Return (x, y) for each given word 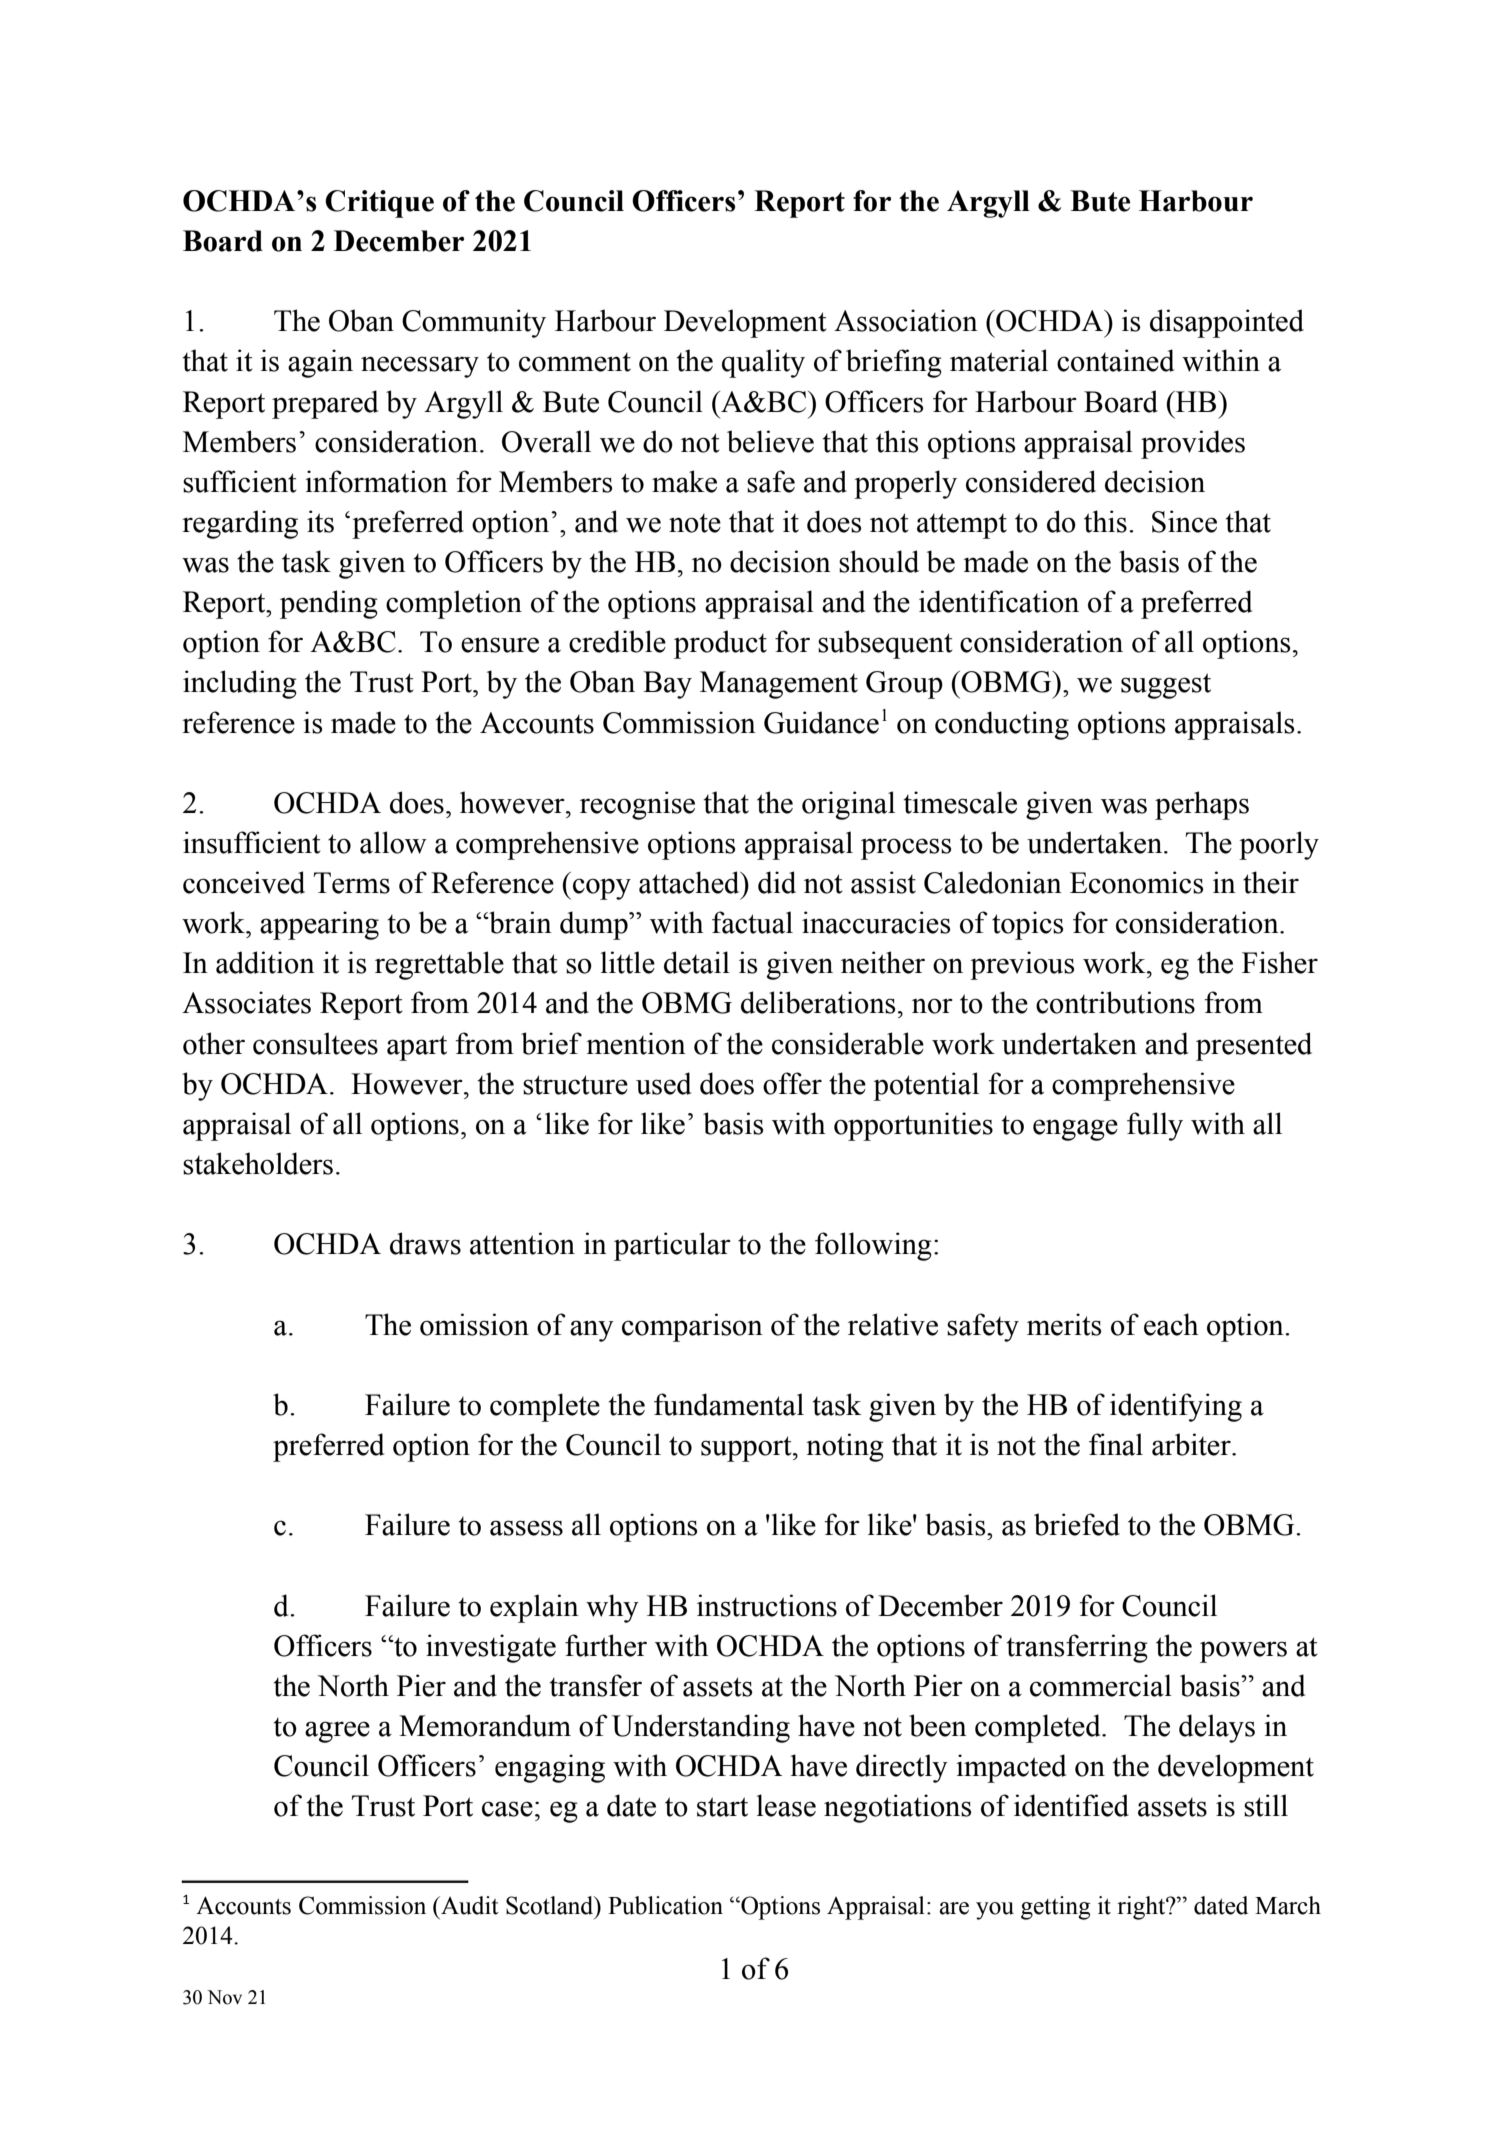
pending (329, 604)
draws (425, 1243)
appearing (319, 925)
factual (752, 922)
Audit (469, 1905)
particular (672, 1246)
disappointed (1227, 323)
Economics (1136, 882)
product (720, 644)
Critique (379, 204)
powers (1243, 1652)
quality (763, 363)
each (1171, 1324)
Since (1184, 521)
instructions (767, 1605)
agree (337, 1732)
